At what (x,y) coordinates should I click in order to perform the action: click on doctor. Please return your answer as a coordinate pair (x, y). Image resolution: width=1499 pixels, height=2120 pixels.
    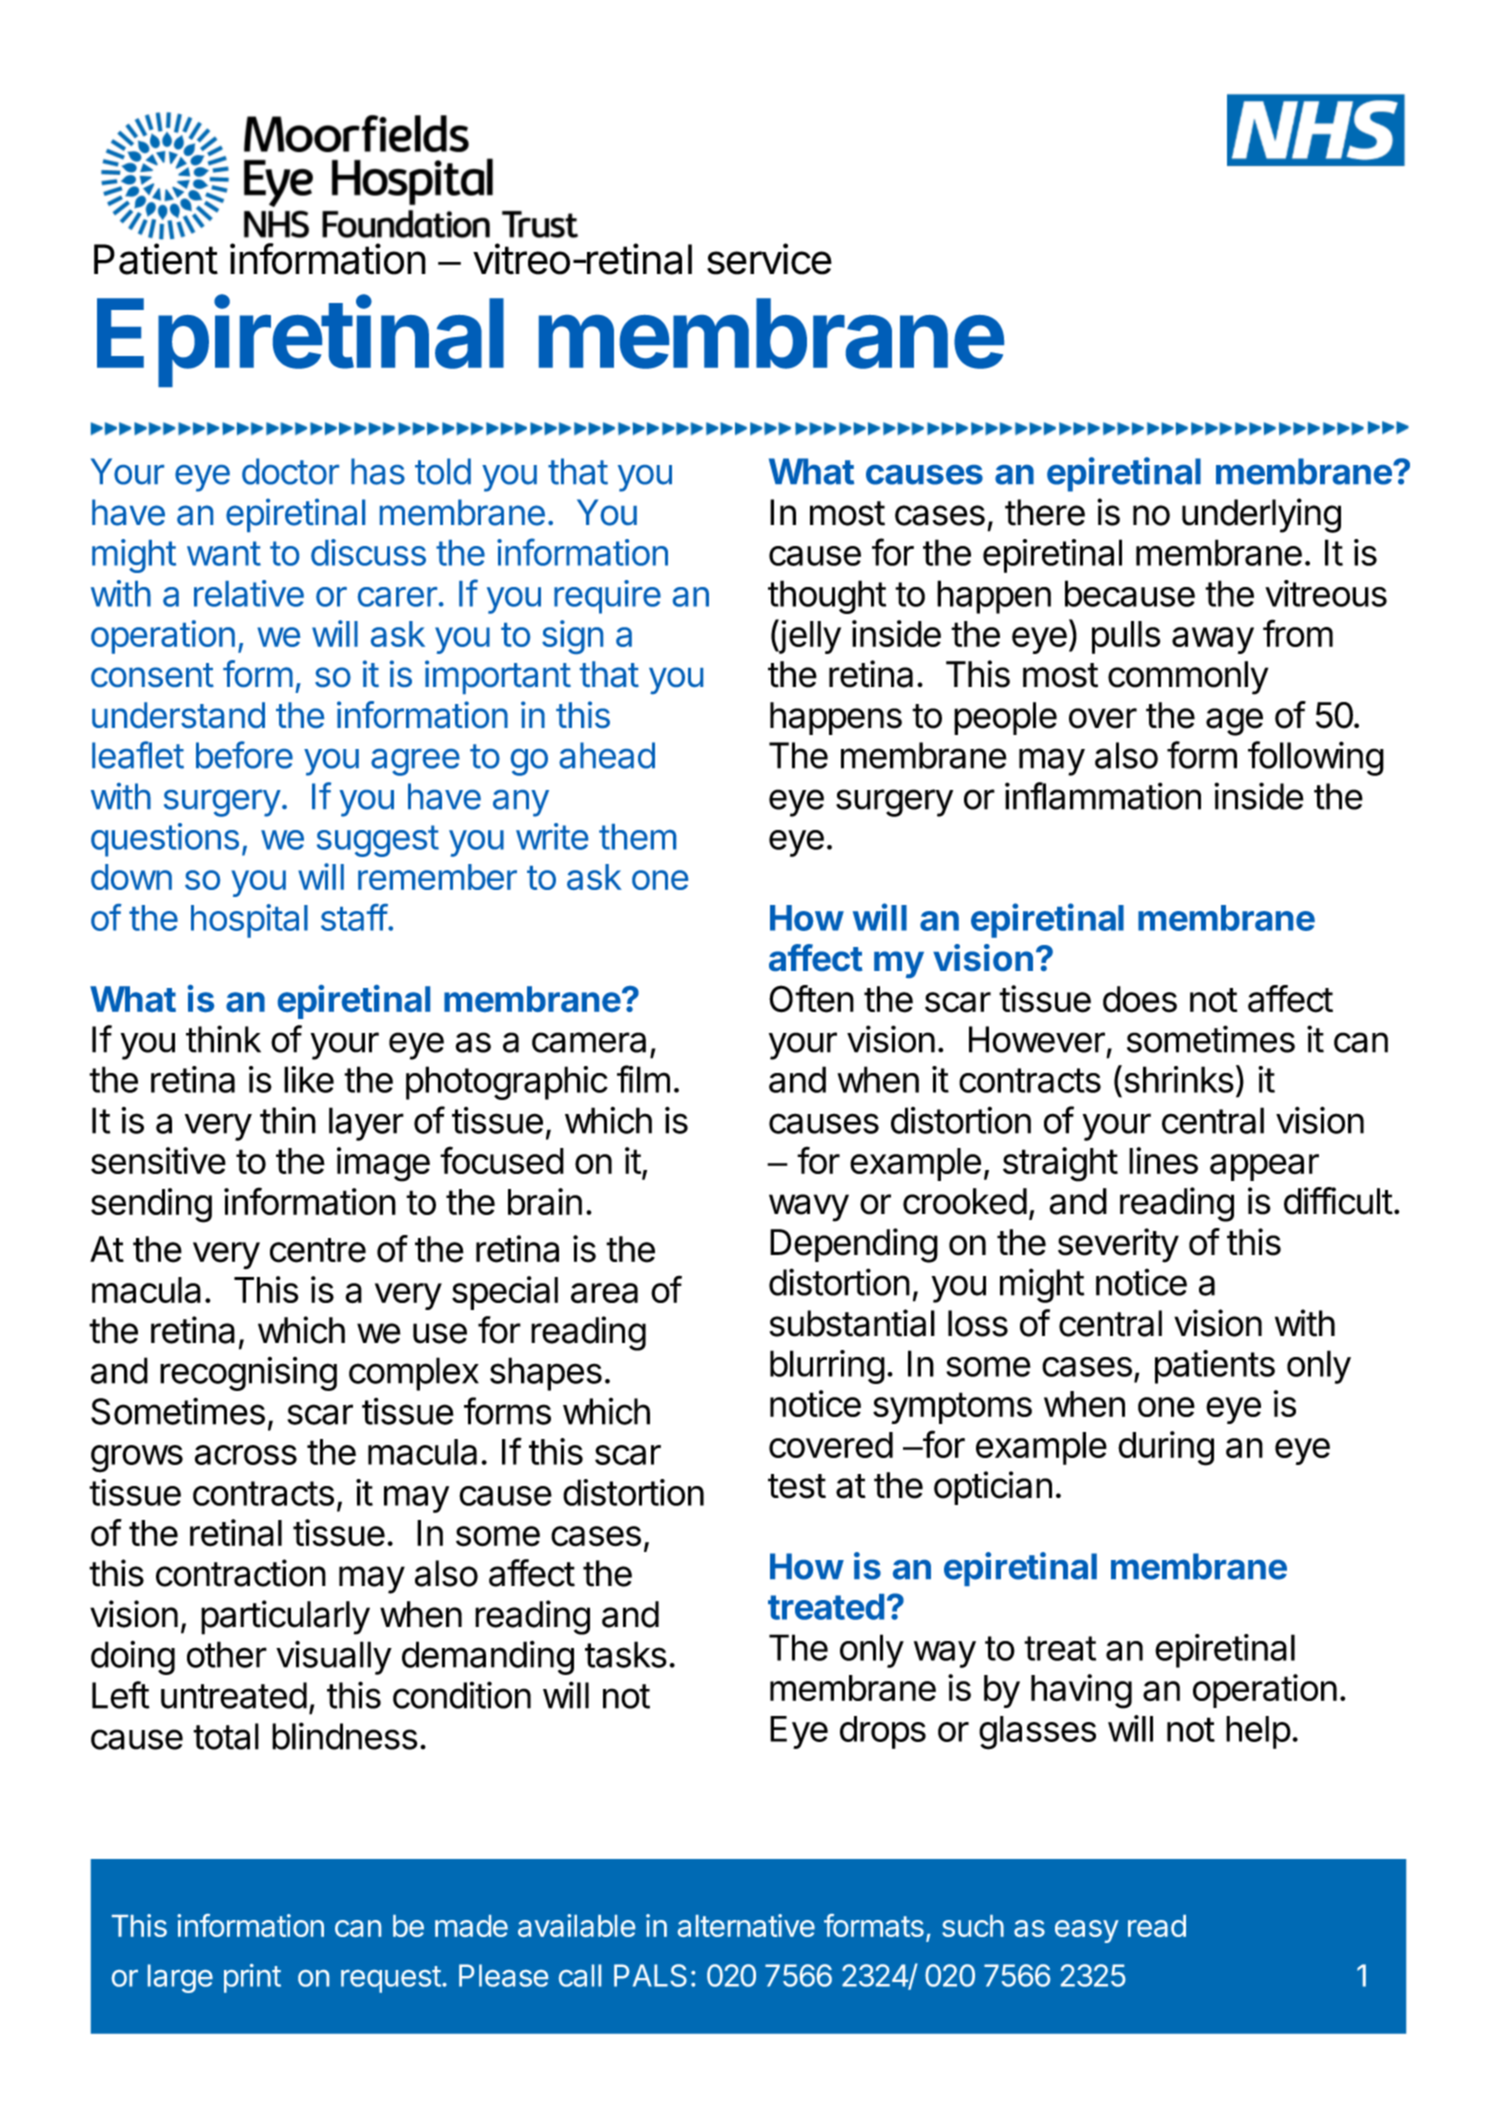
    Looking at the image, I should click on (290, 471).
